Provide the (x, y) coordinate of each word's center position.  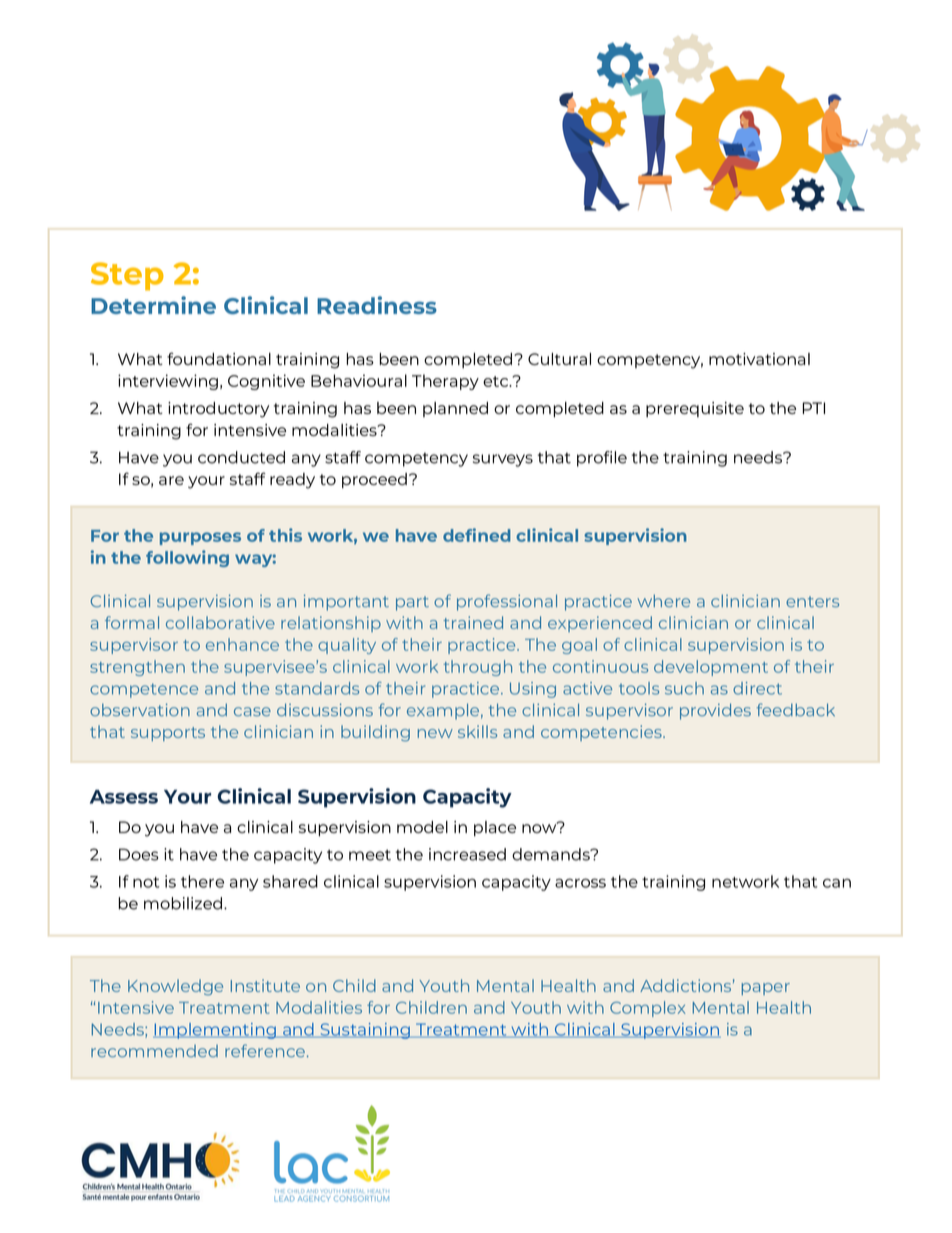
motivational (759, 359)
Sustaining (365, 1031)
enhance (242, 644)
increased (467, 854)
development (711, 668)
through (478, 668)
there (202, 881)
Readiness (377, 305)
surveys (503, 460)
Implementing (215, 1031)
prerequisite (695, 409)
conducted (241, 457)
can (837, 883)
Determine (153, 305)
